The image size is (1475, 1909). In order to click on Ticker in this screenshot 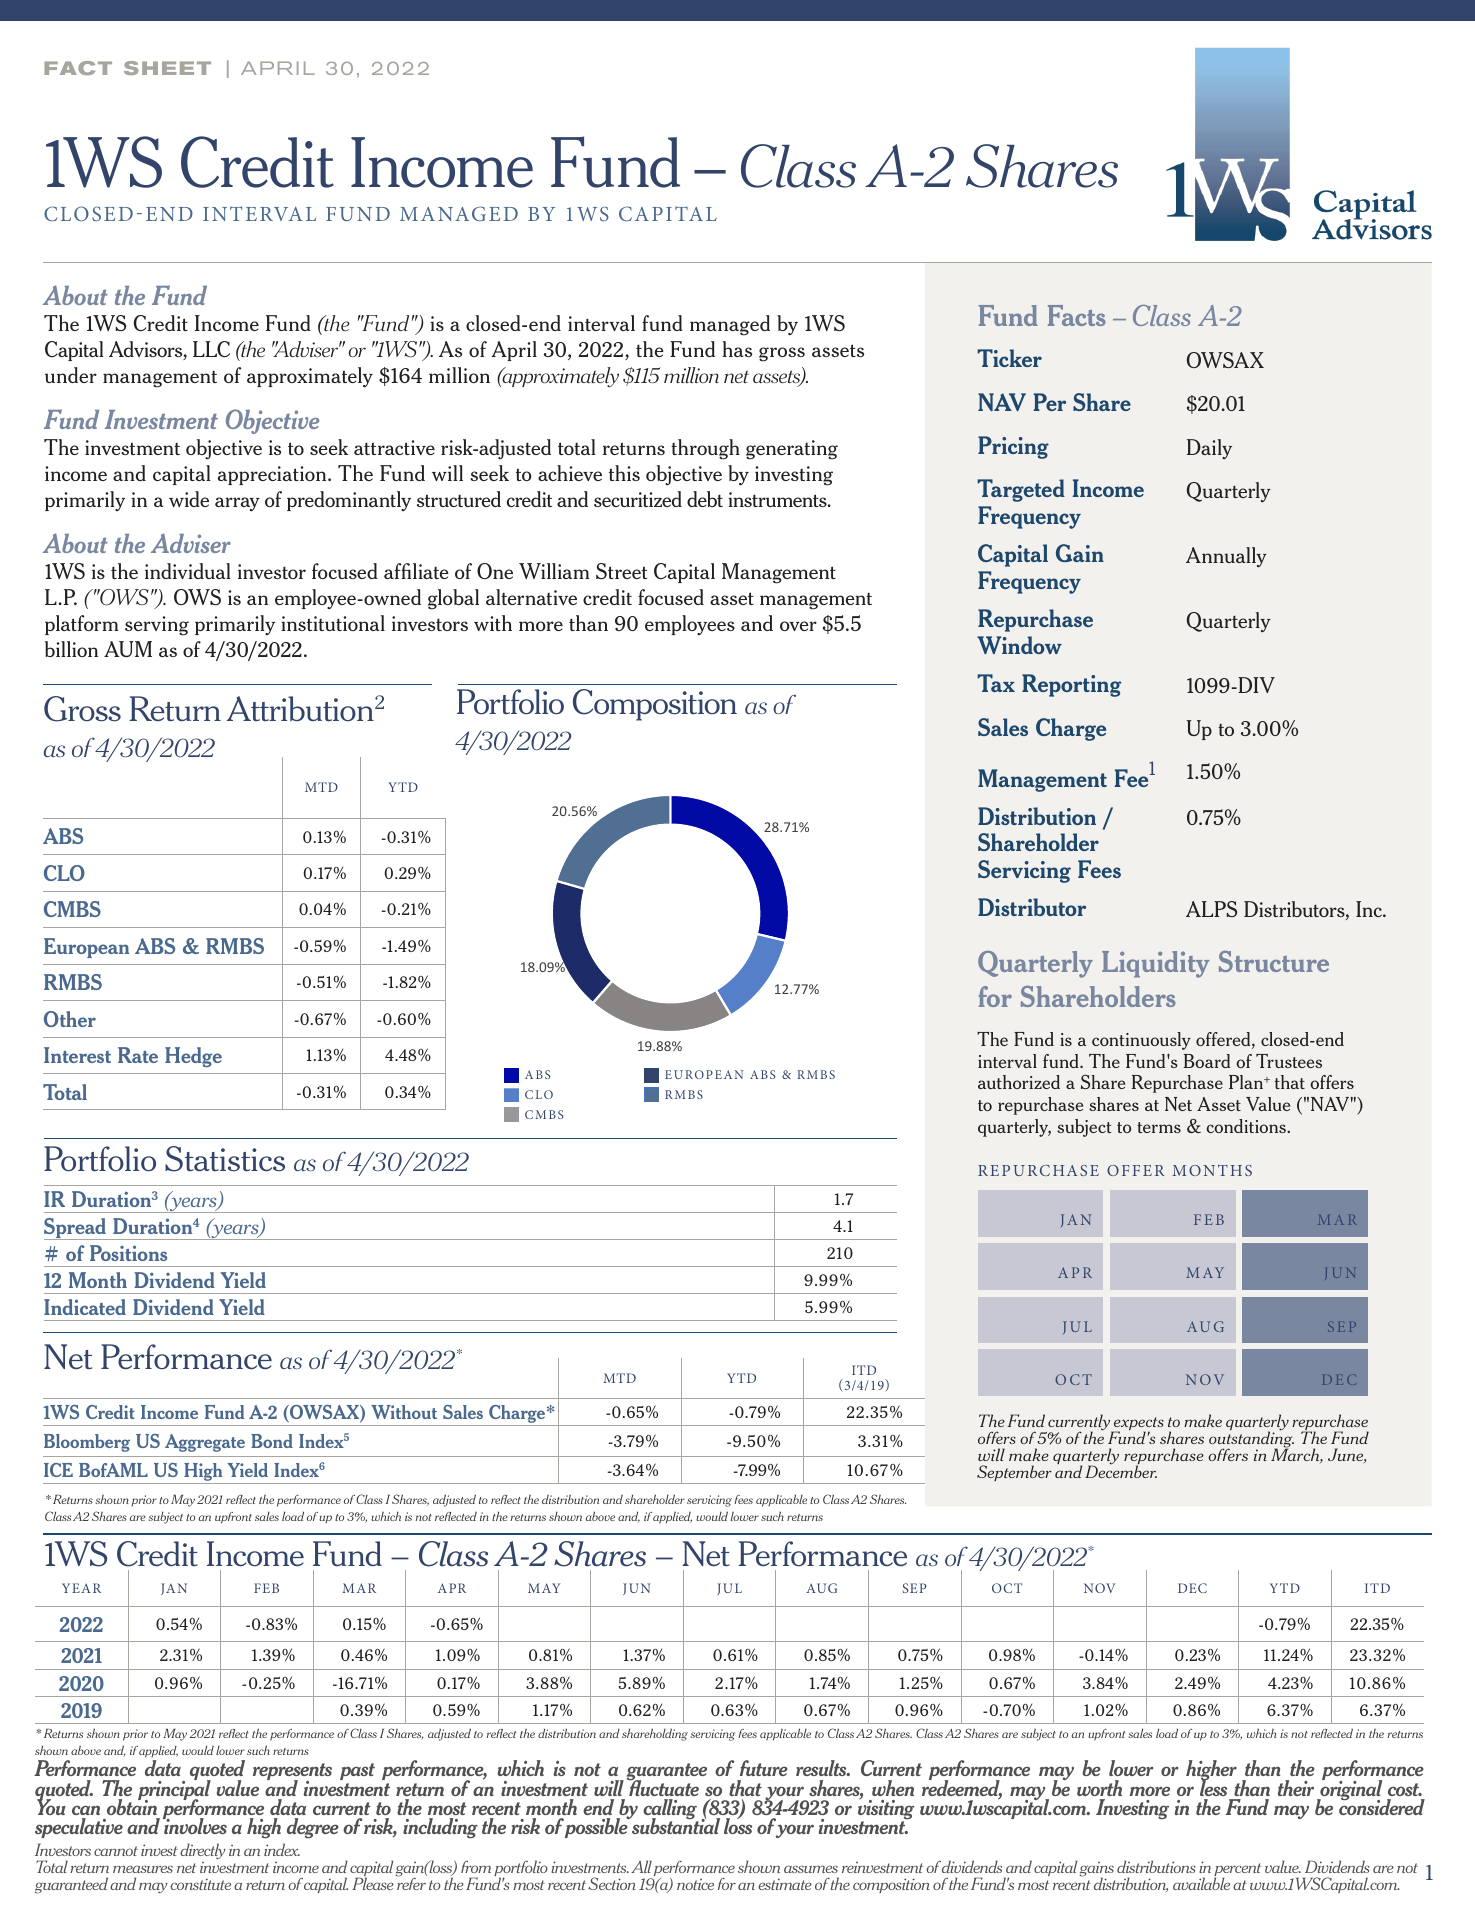, I will do `click(1009, 358)`.
